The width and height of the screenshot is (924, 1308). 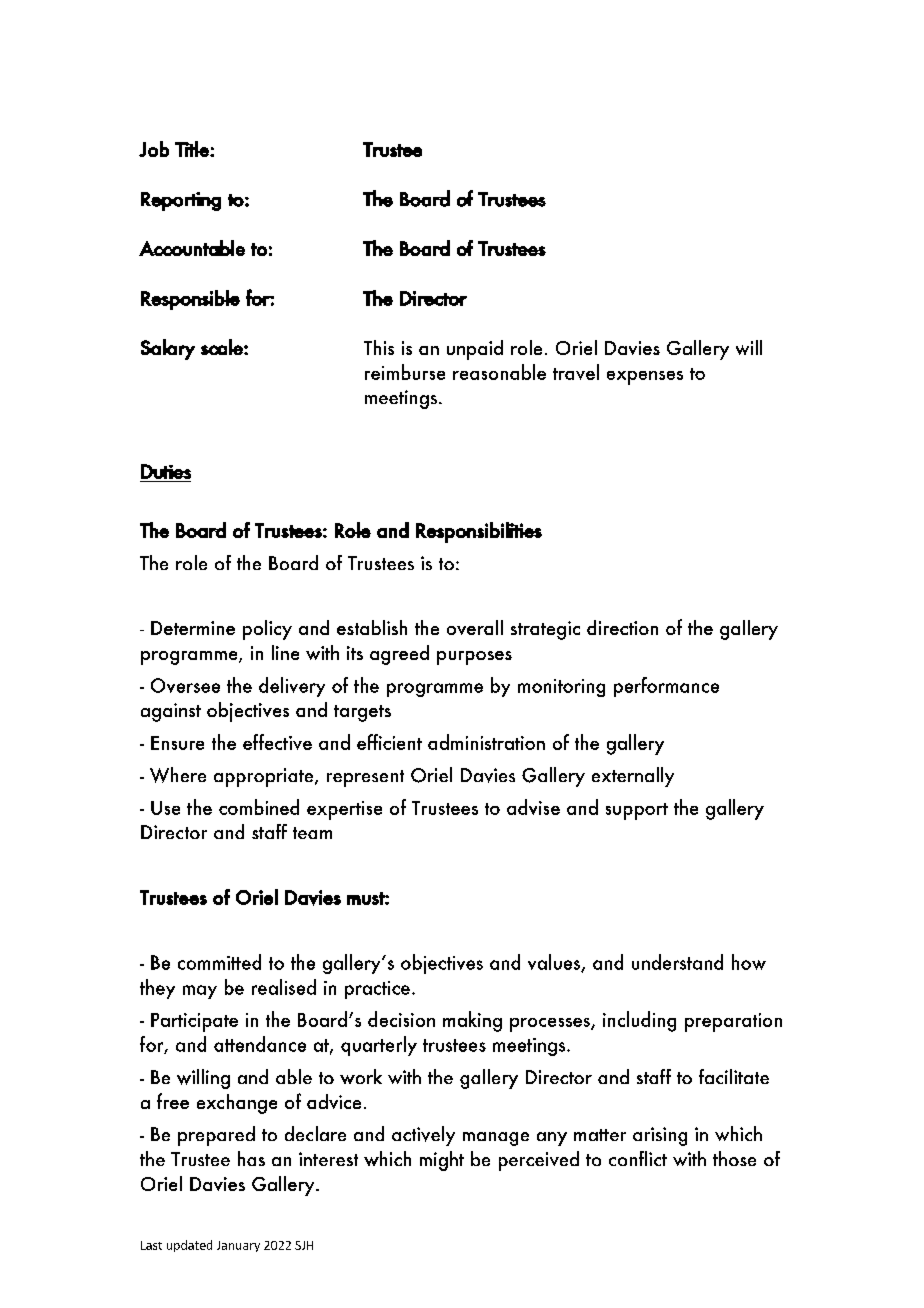 What do you see at coordinates (637, 811) in the screenshot?
I see `support` at bounding box center [637, 811].
